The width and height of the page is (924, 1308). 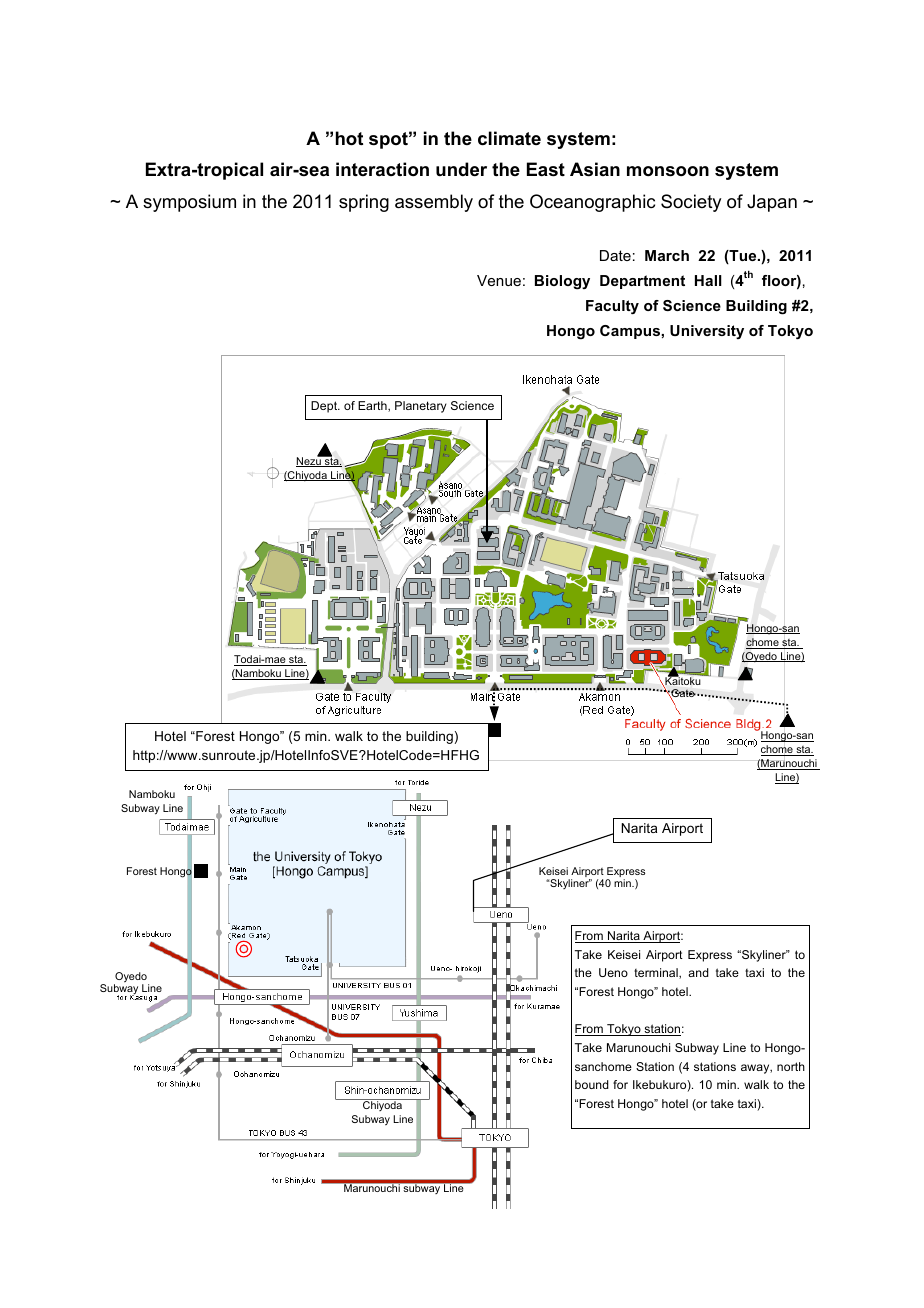 I want to click on Earth, so click(x=373, y=406).
